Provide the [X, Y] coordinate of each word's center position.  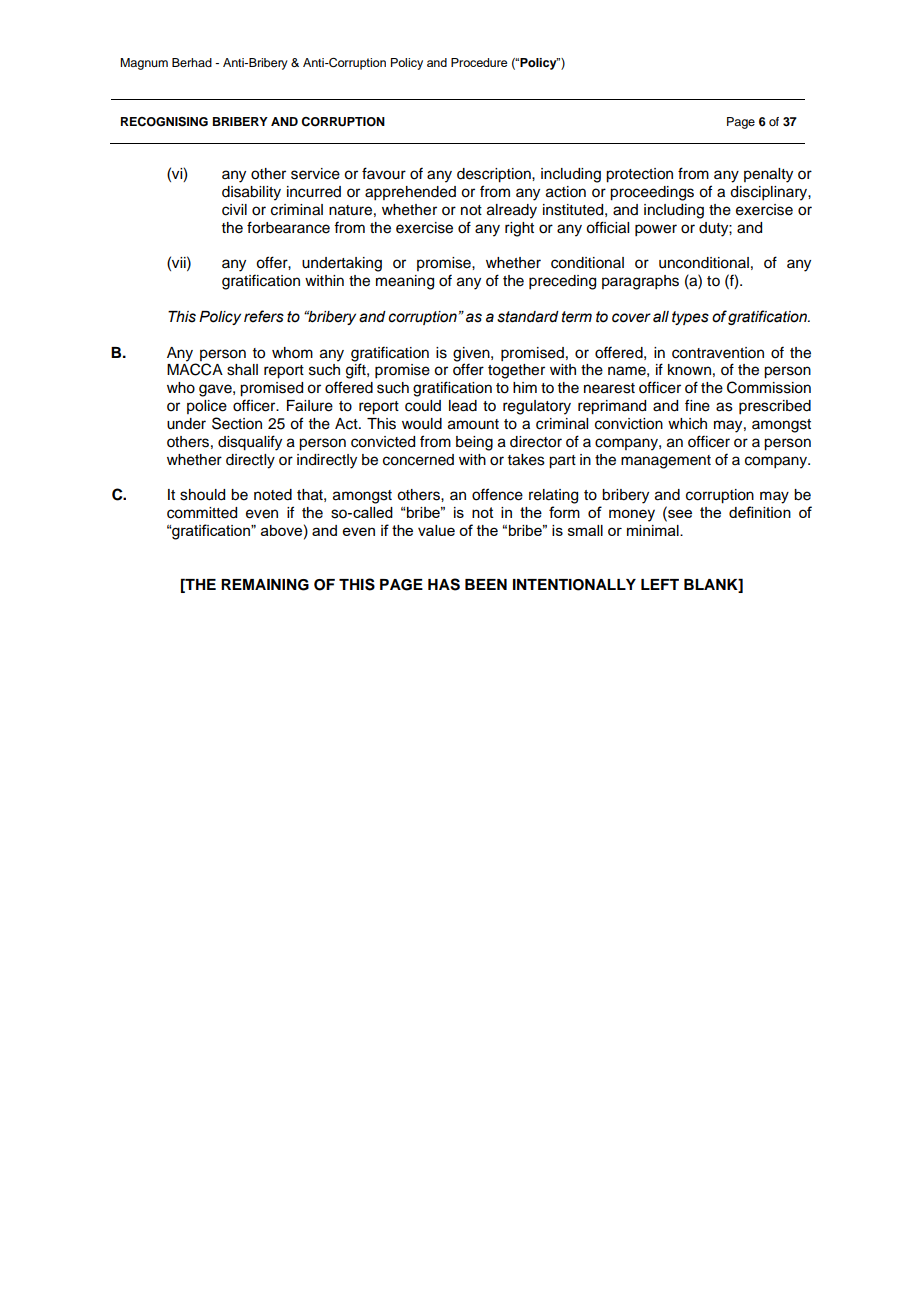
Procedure [479, 62]
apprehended [410, 193]
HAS [444, 584]
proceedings [652, 193]
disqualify [250, 443]
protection [639, 175]
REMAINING [265, 585]
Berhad [192, 62]
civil [234, 210]
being [474, 443]
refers [264, 316]
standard [528, 317]
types [690, 318]
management [666, 462]
